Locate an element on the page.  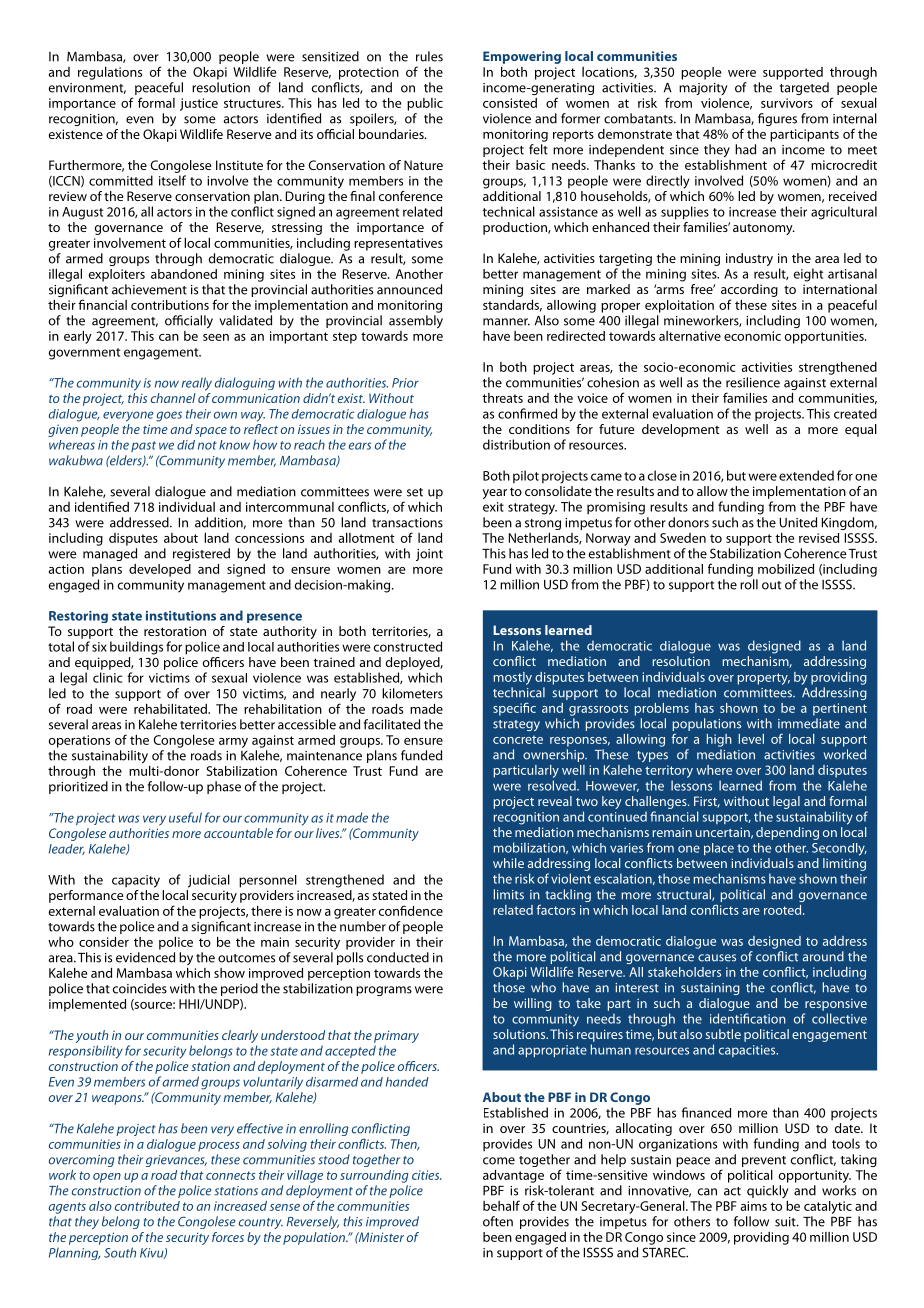
public is located at coordinates (425, 104).
